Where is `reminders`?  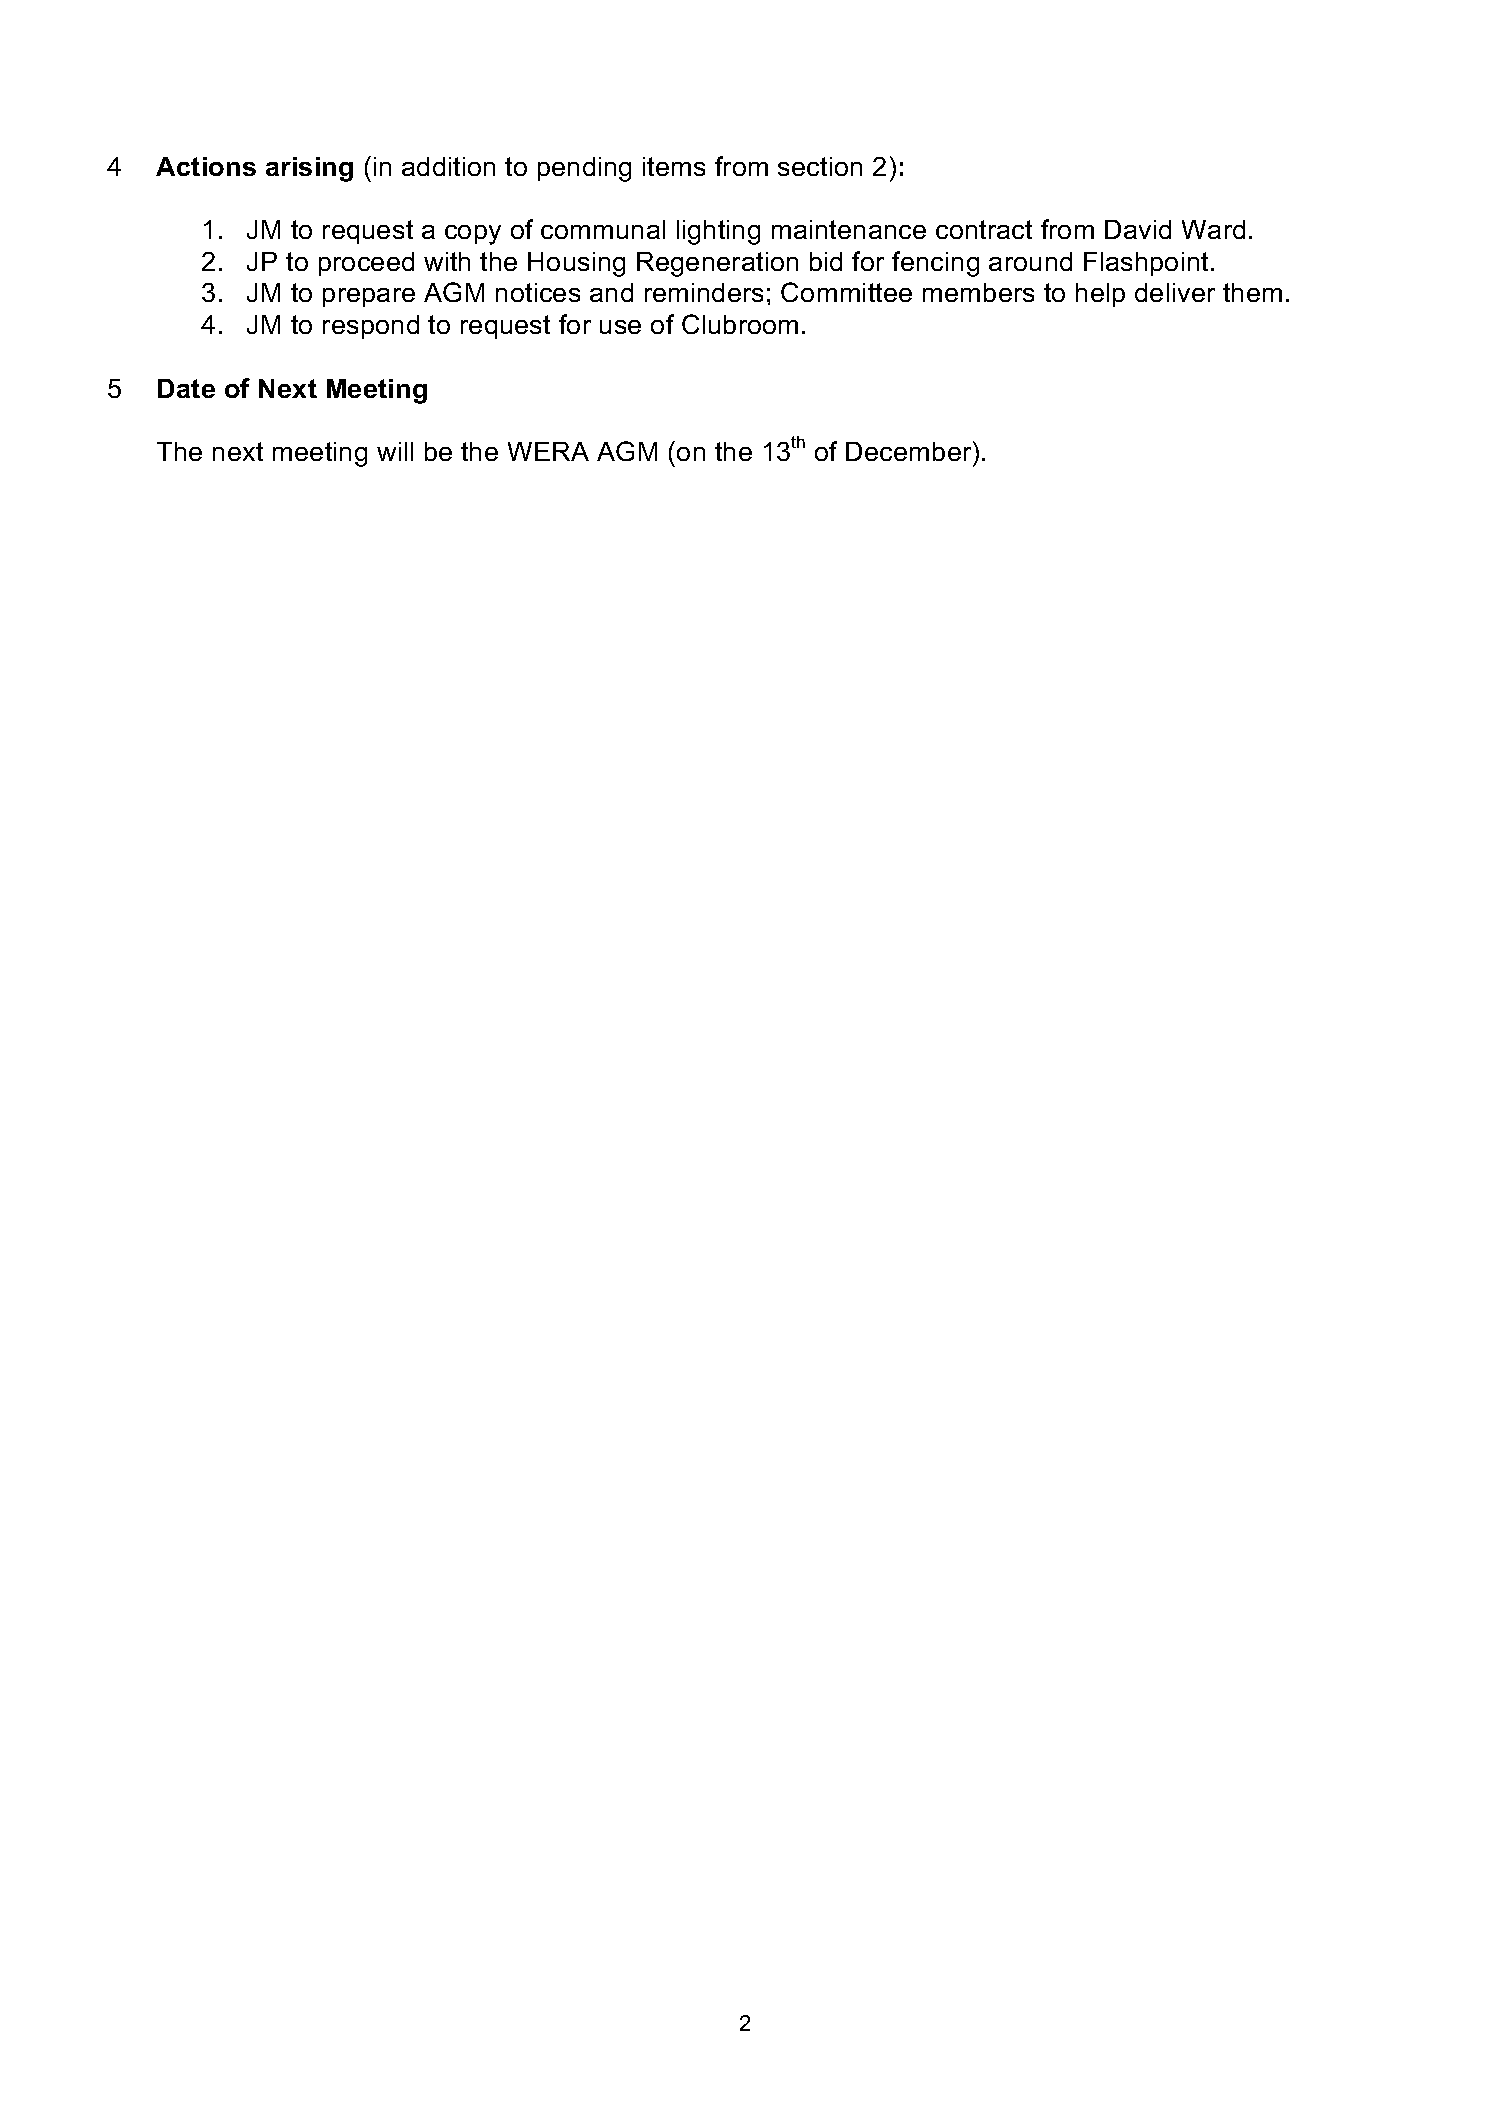 reminders is located at coordinates (704, 292).
